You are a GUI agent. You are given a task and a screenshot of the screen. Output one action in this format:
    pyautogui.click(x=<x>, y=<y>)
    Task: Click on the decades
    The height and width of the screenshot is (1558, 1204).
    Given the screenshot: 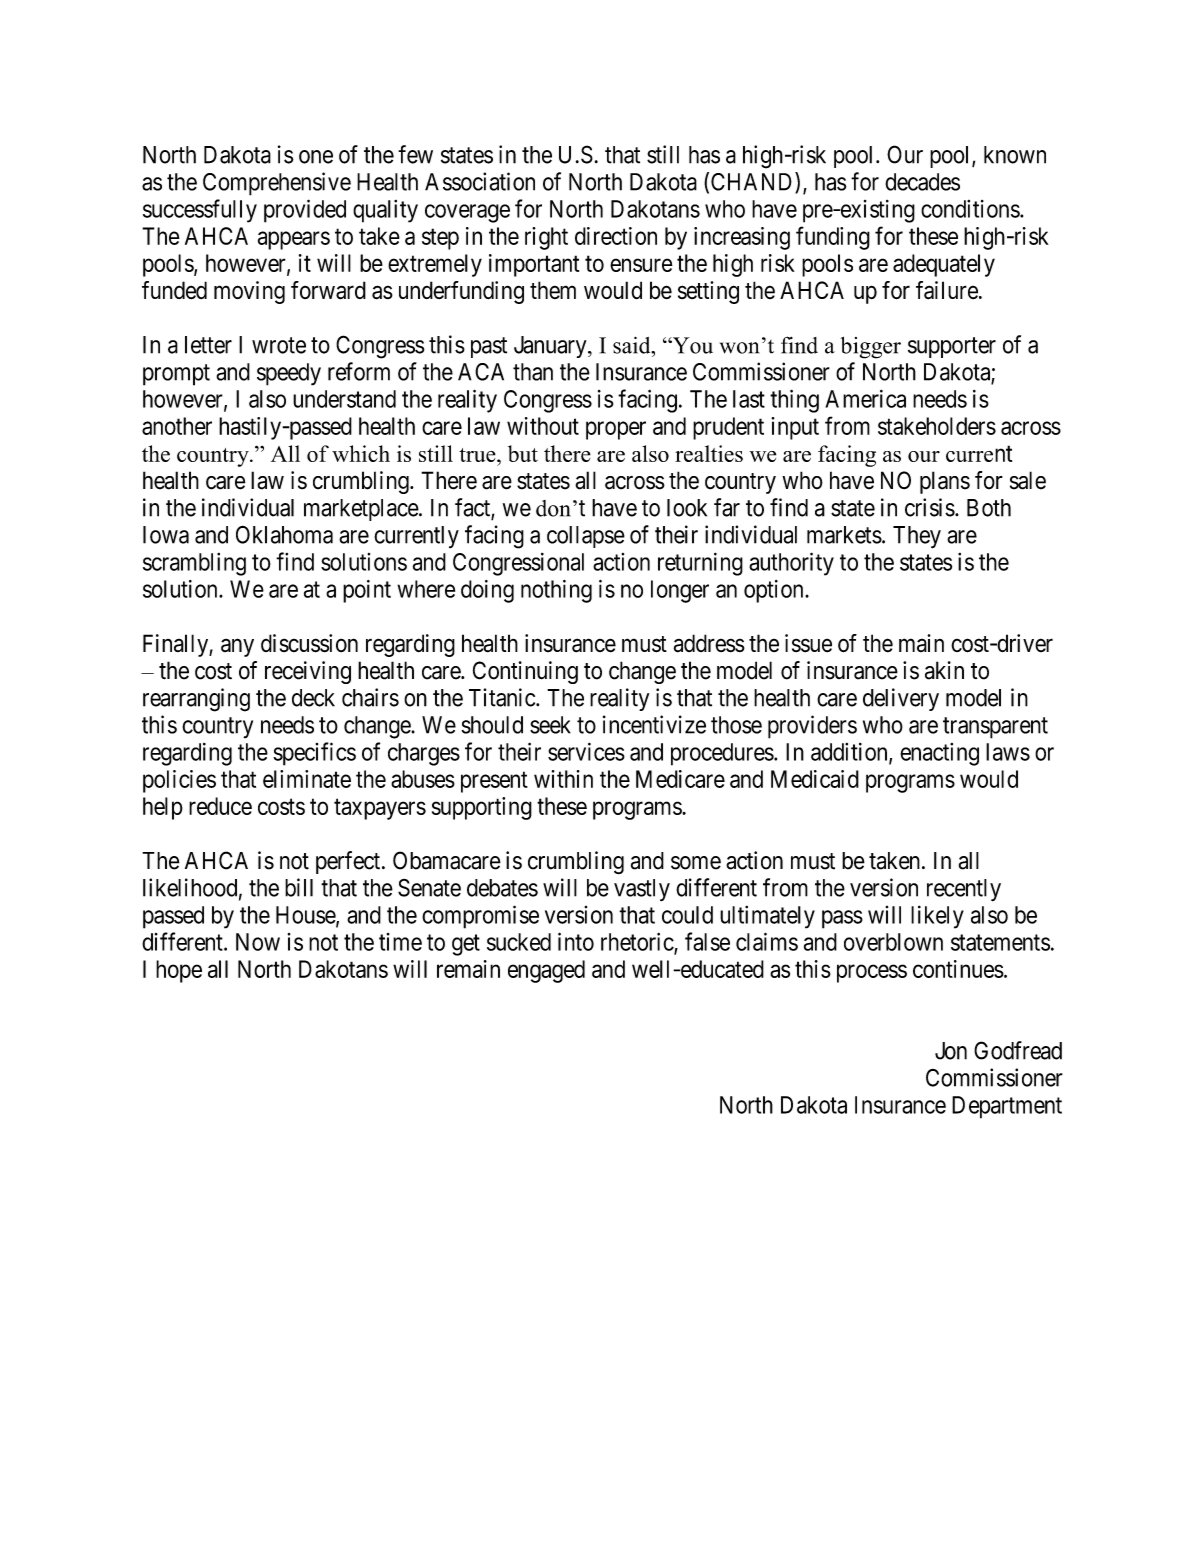 What is the action you would take?
    pyautogui.click(x=922, y=182)
